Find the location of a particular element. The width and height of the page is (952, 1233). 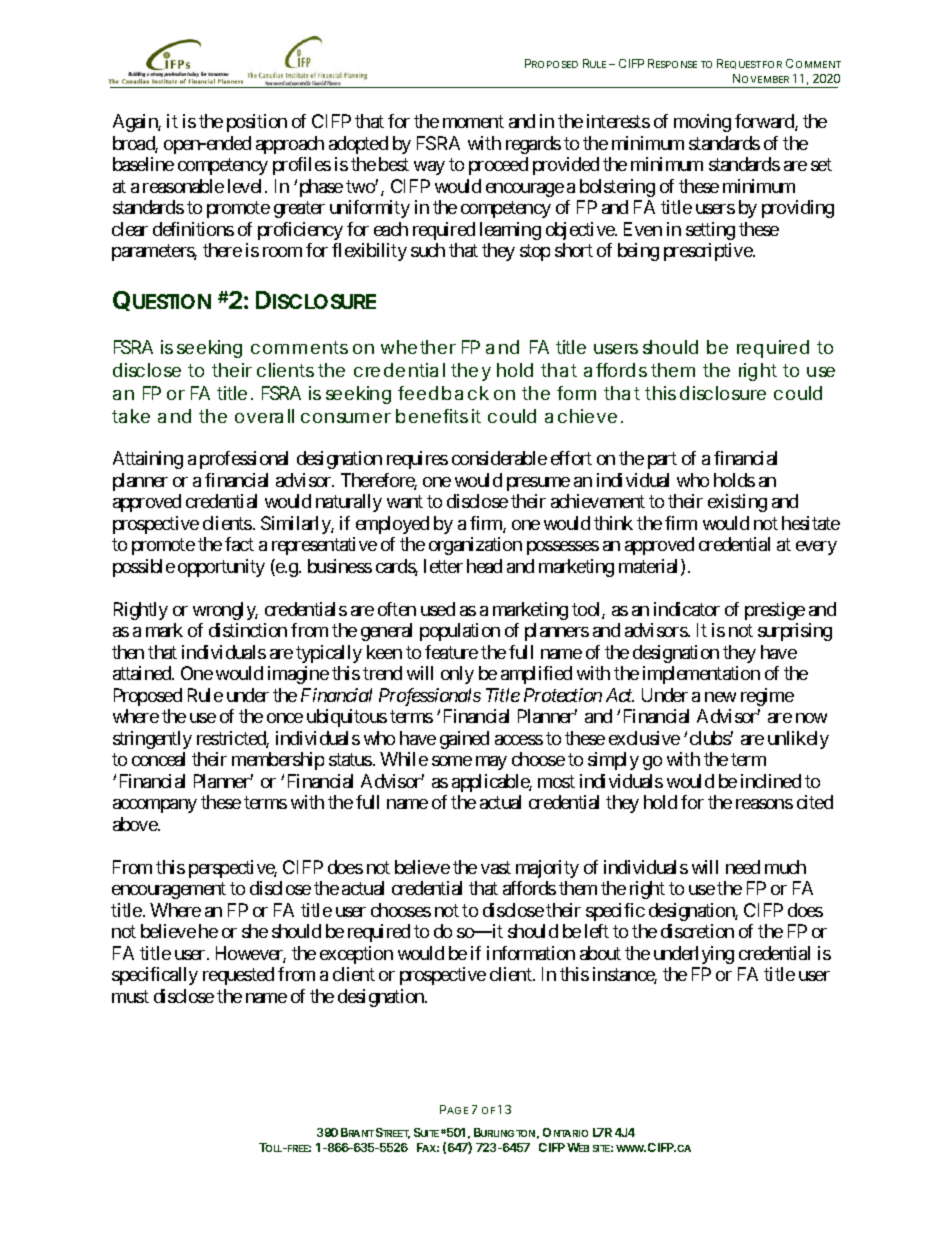

prescriptive is located at coordinates (709, 252).
